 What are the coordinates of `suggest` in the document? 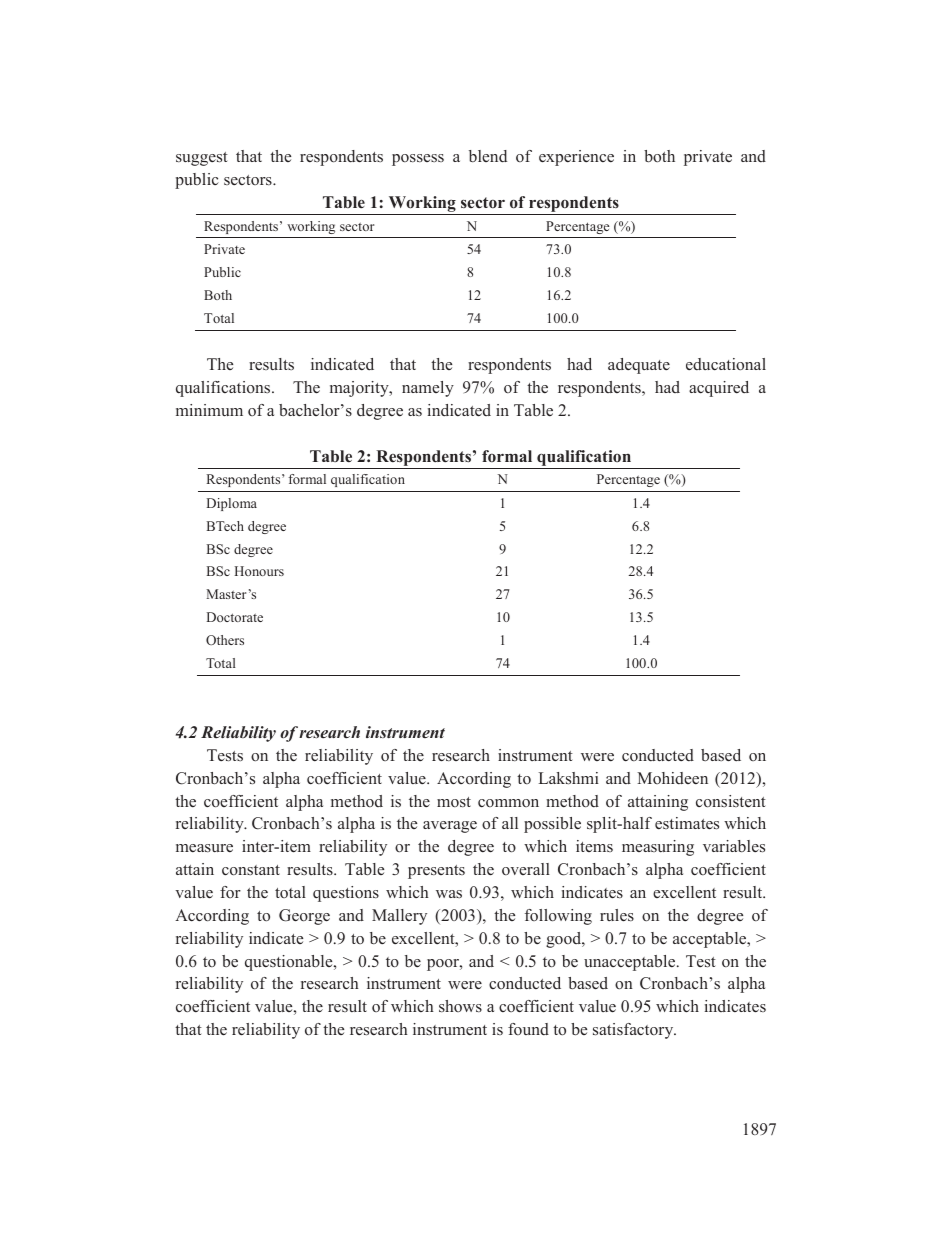 It's located at (202, 159).
